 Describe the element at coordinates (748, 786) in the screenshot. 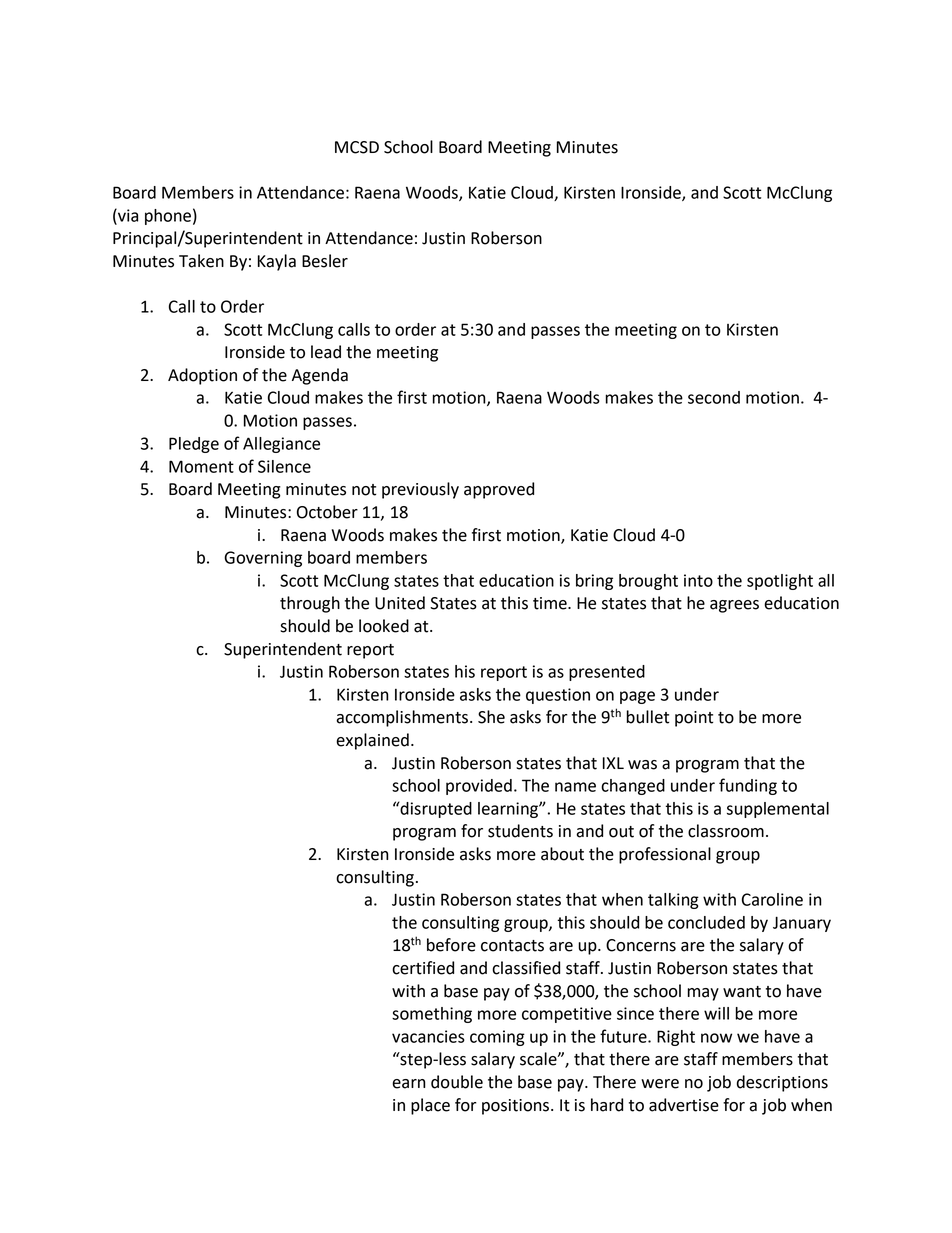

I see `funding` at that location.
